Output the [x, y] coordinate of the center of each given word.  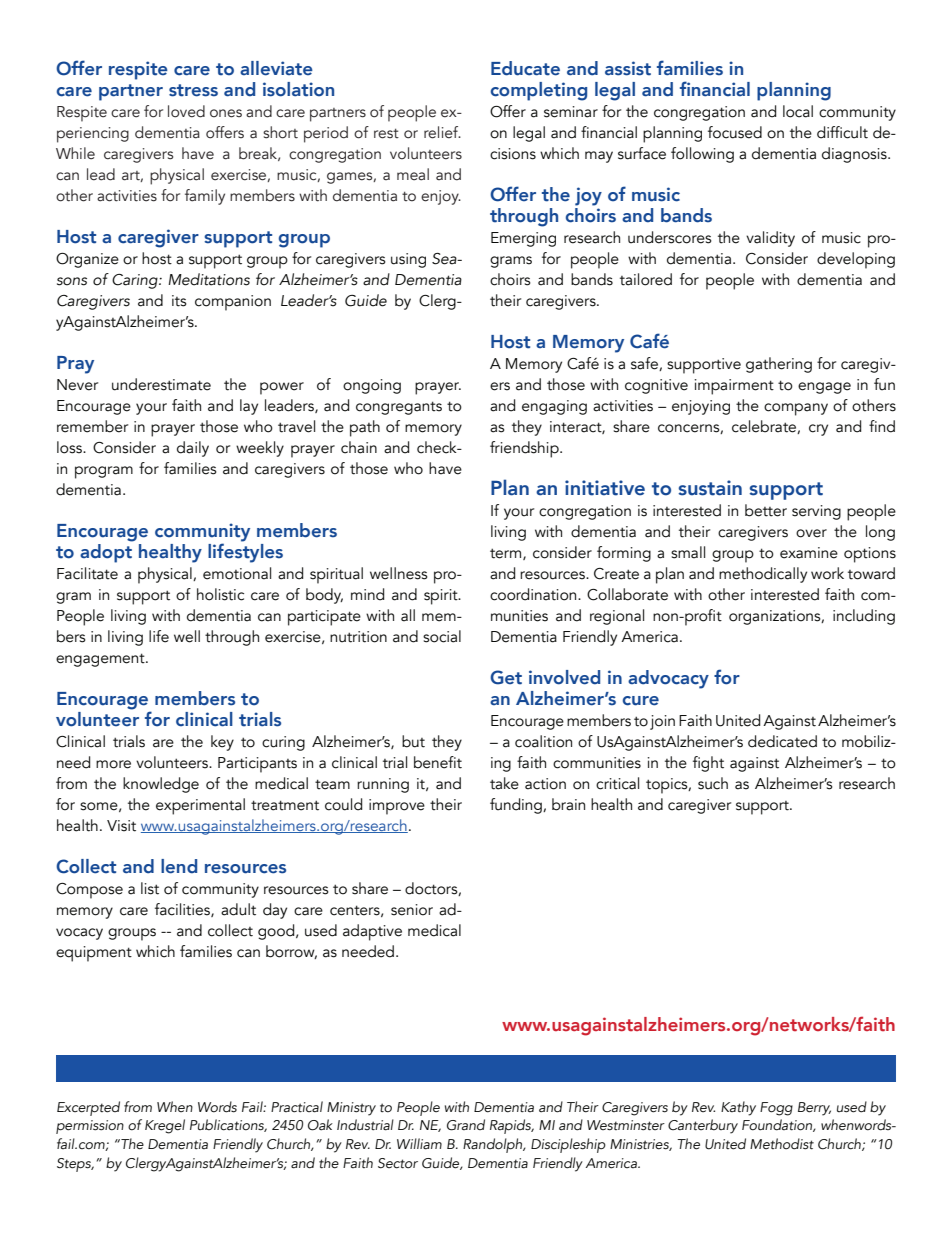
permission [90, 1127]
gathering [779, 365]
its [179, 301]
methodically [763, 575]
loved [186, 111]
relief [442, 132]
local [798, 111]
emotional [237, 573]
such [713, 783]
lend [179, 866]
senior [412, 910]
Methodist [782, 1144]
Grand [466, 1125]
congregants [399, 408]
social [442, 636]
